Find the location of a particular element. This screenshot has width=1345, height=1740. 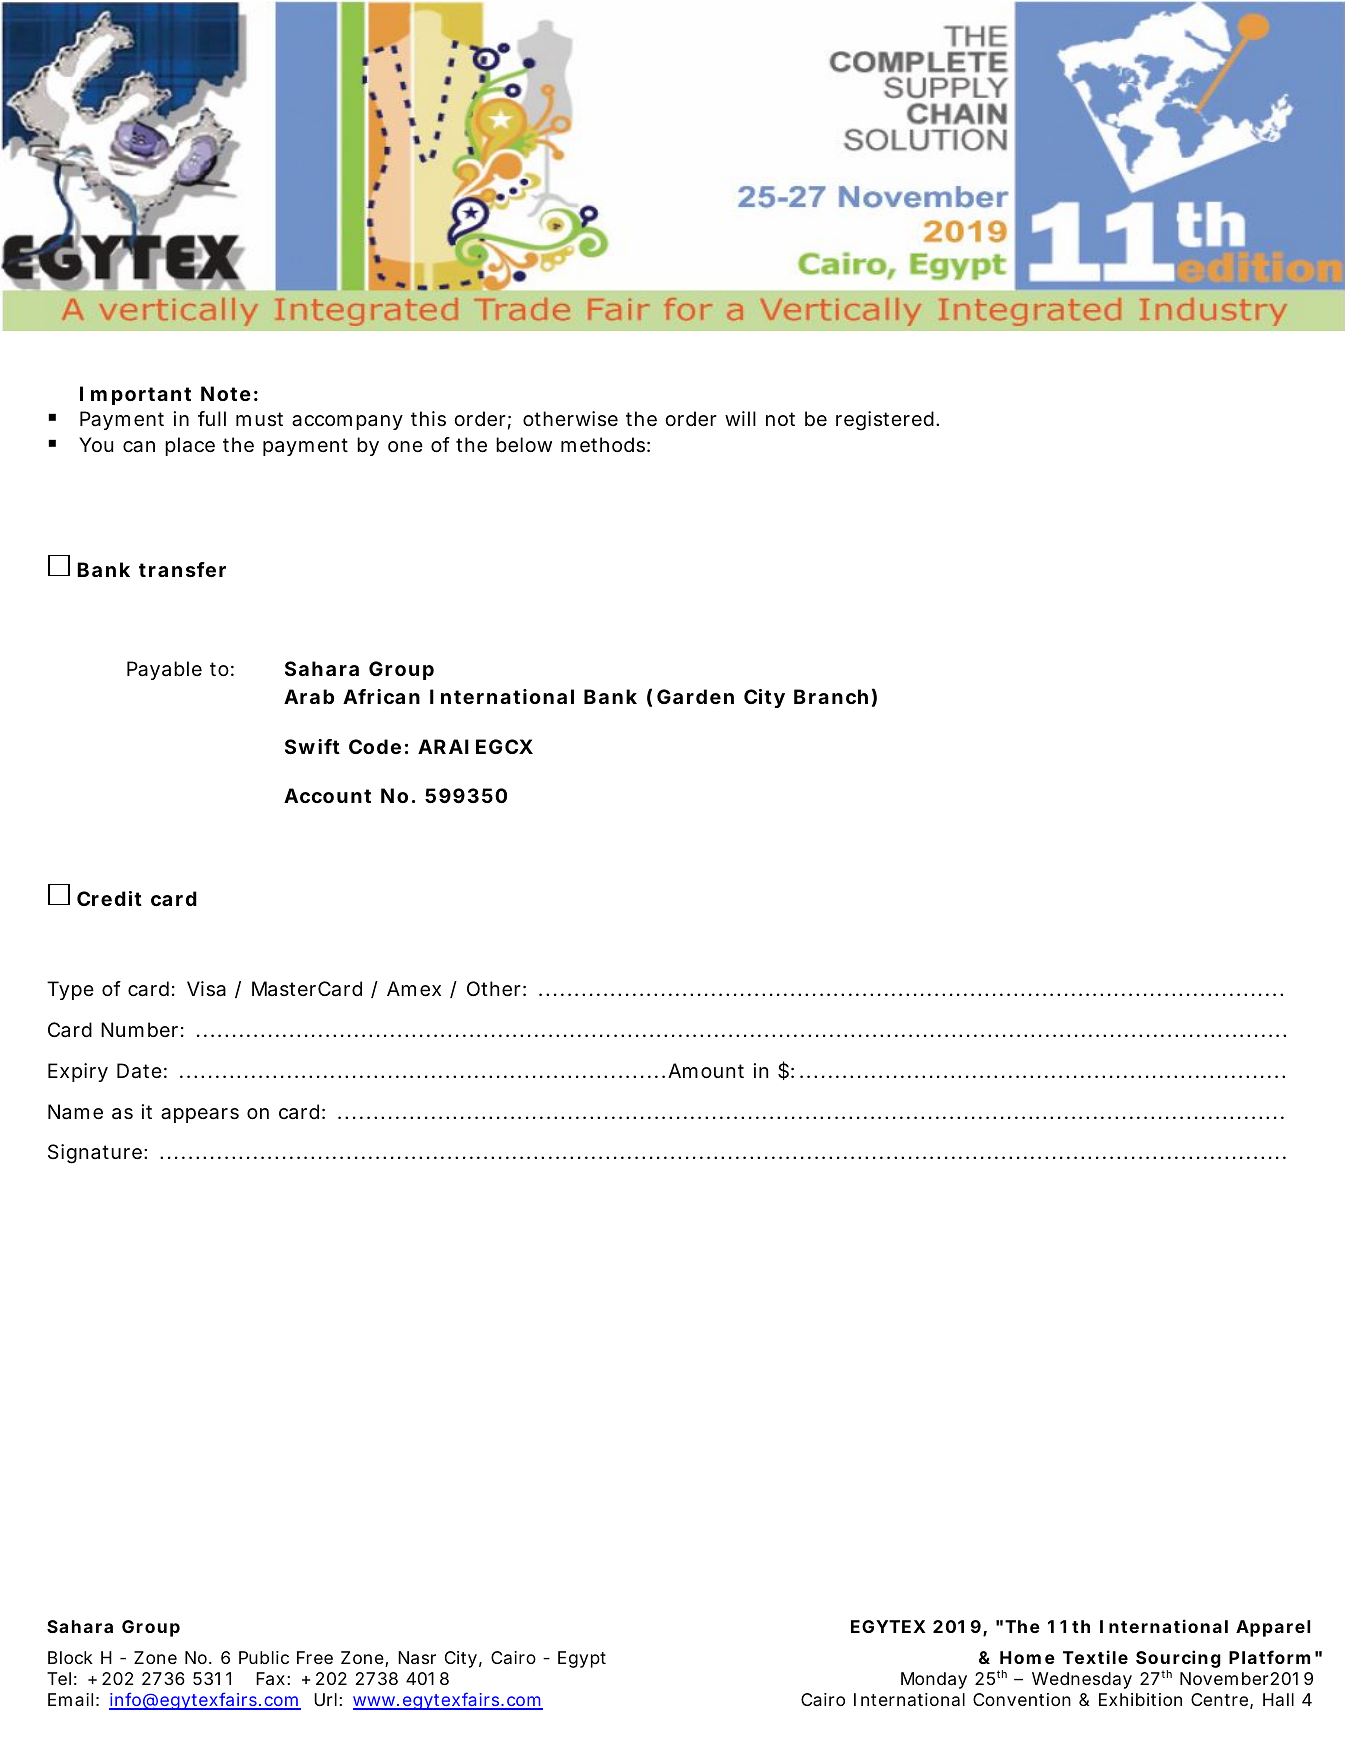

methods is located at coordinates (605, 445).
